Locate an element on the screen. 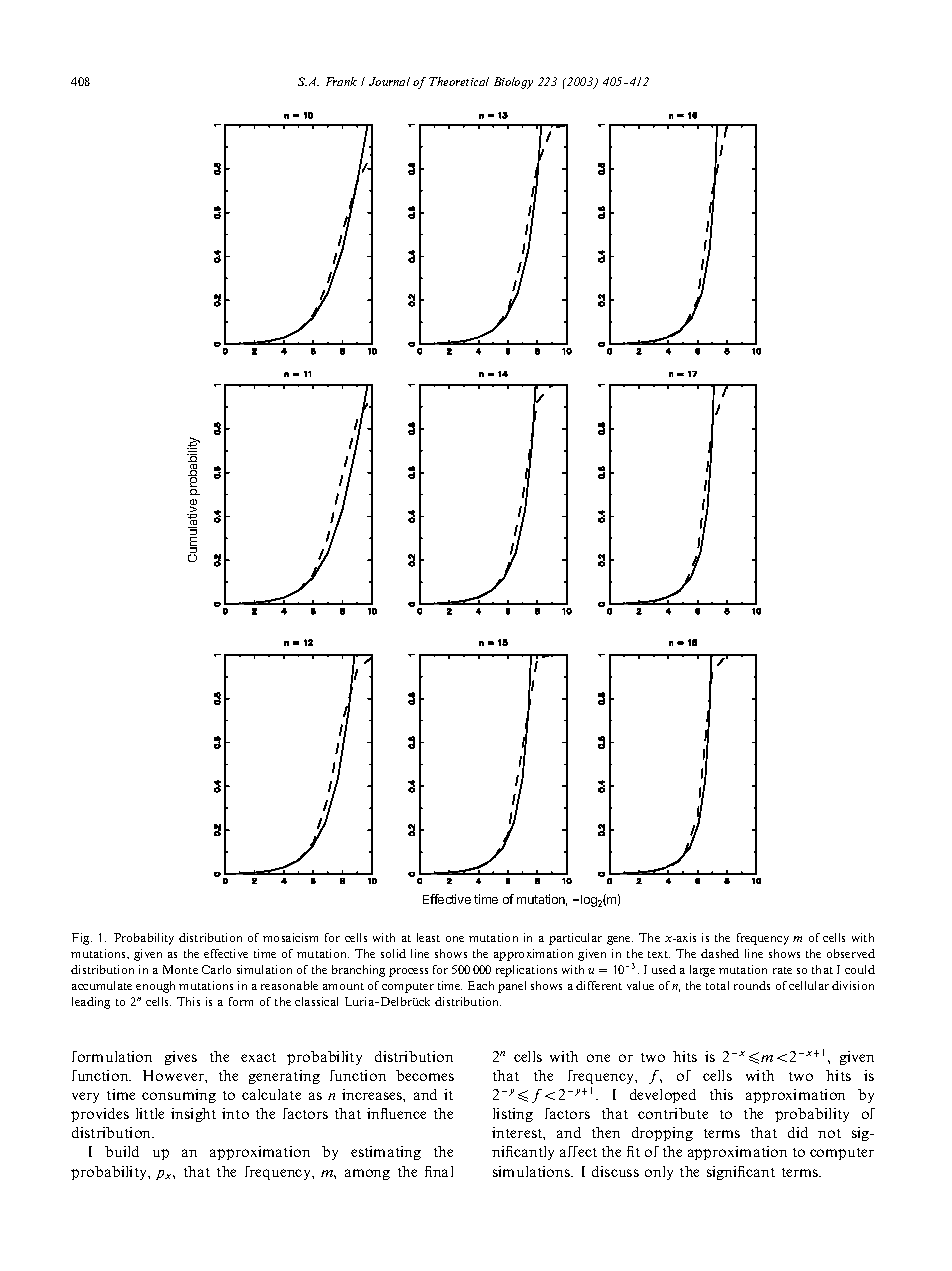 This screenshot has height=1271, width=952. insight is located at coordinates (193, 1115).
